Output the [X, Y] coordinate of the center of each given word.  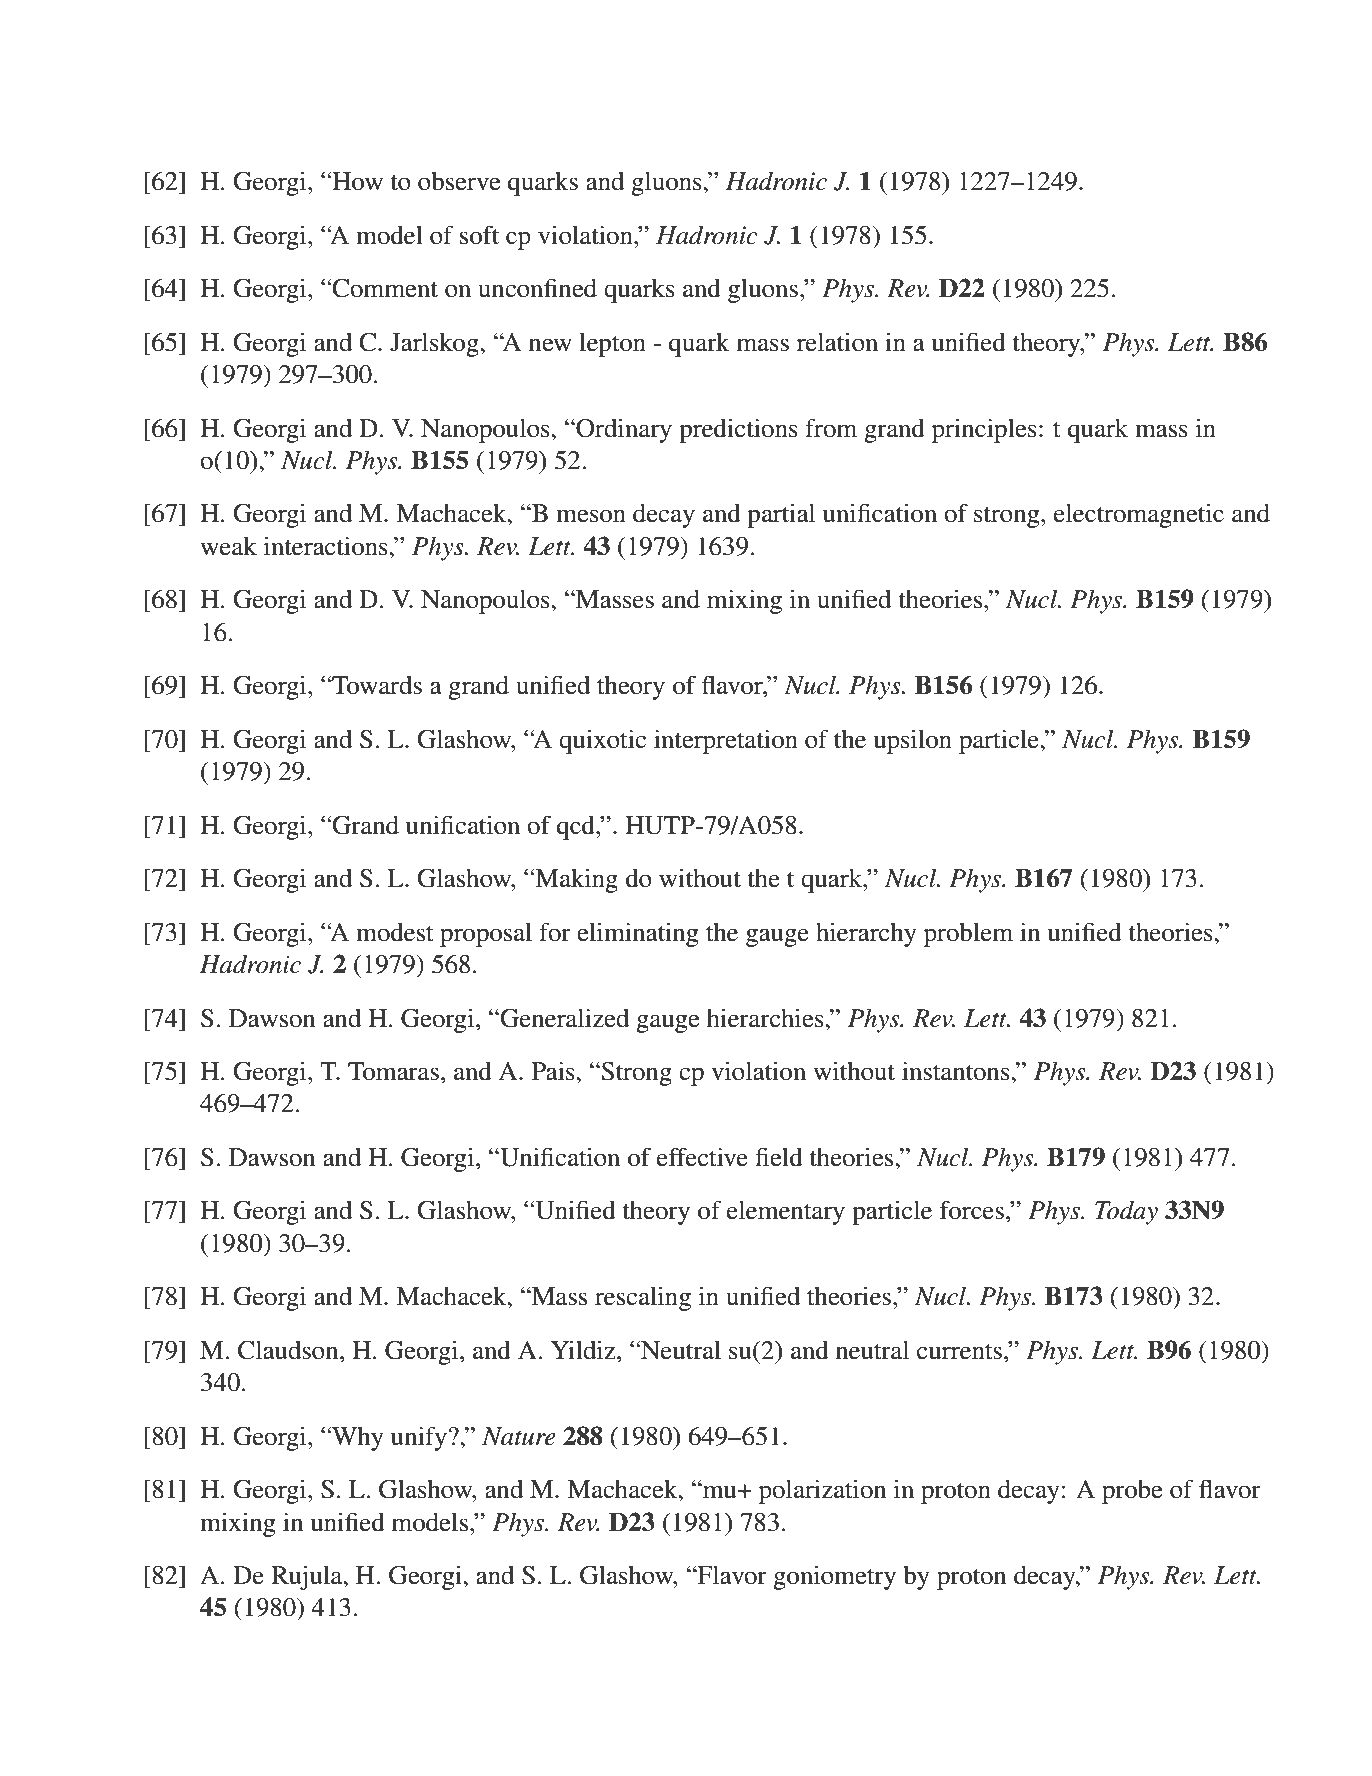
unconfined [537, 288]
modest [395, 932]
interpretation [726, 741]
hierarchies [766, 1018]
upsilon [913, 741]
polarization [822, 1491]
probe [1132, 1492]
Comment [384, 288]
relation [837, 342]
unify [419, 1438]
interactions [327, 546]
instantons [957, 1071]
